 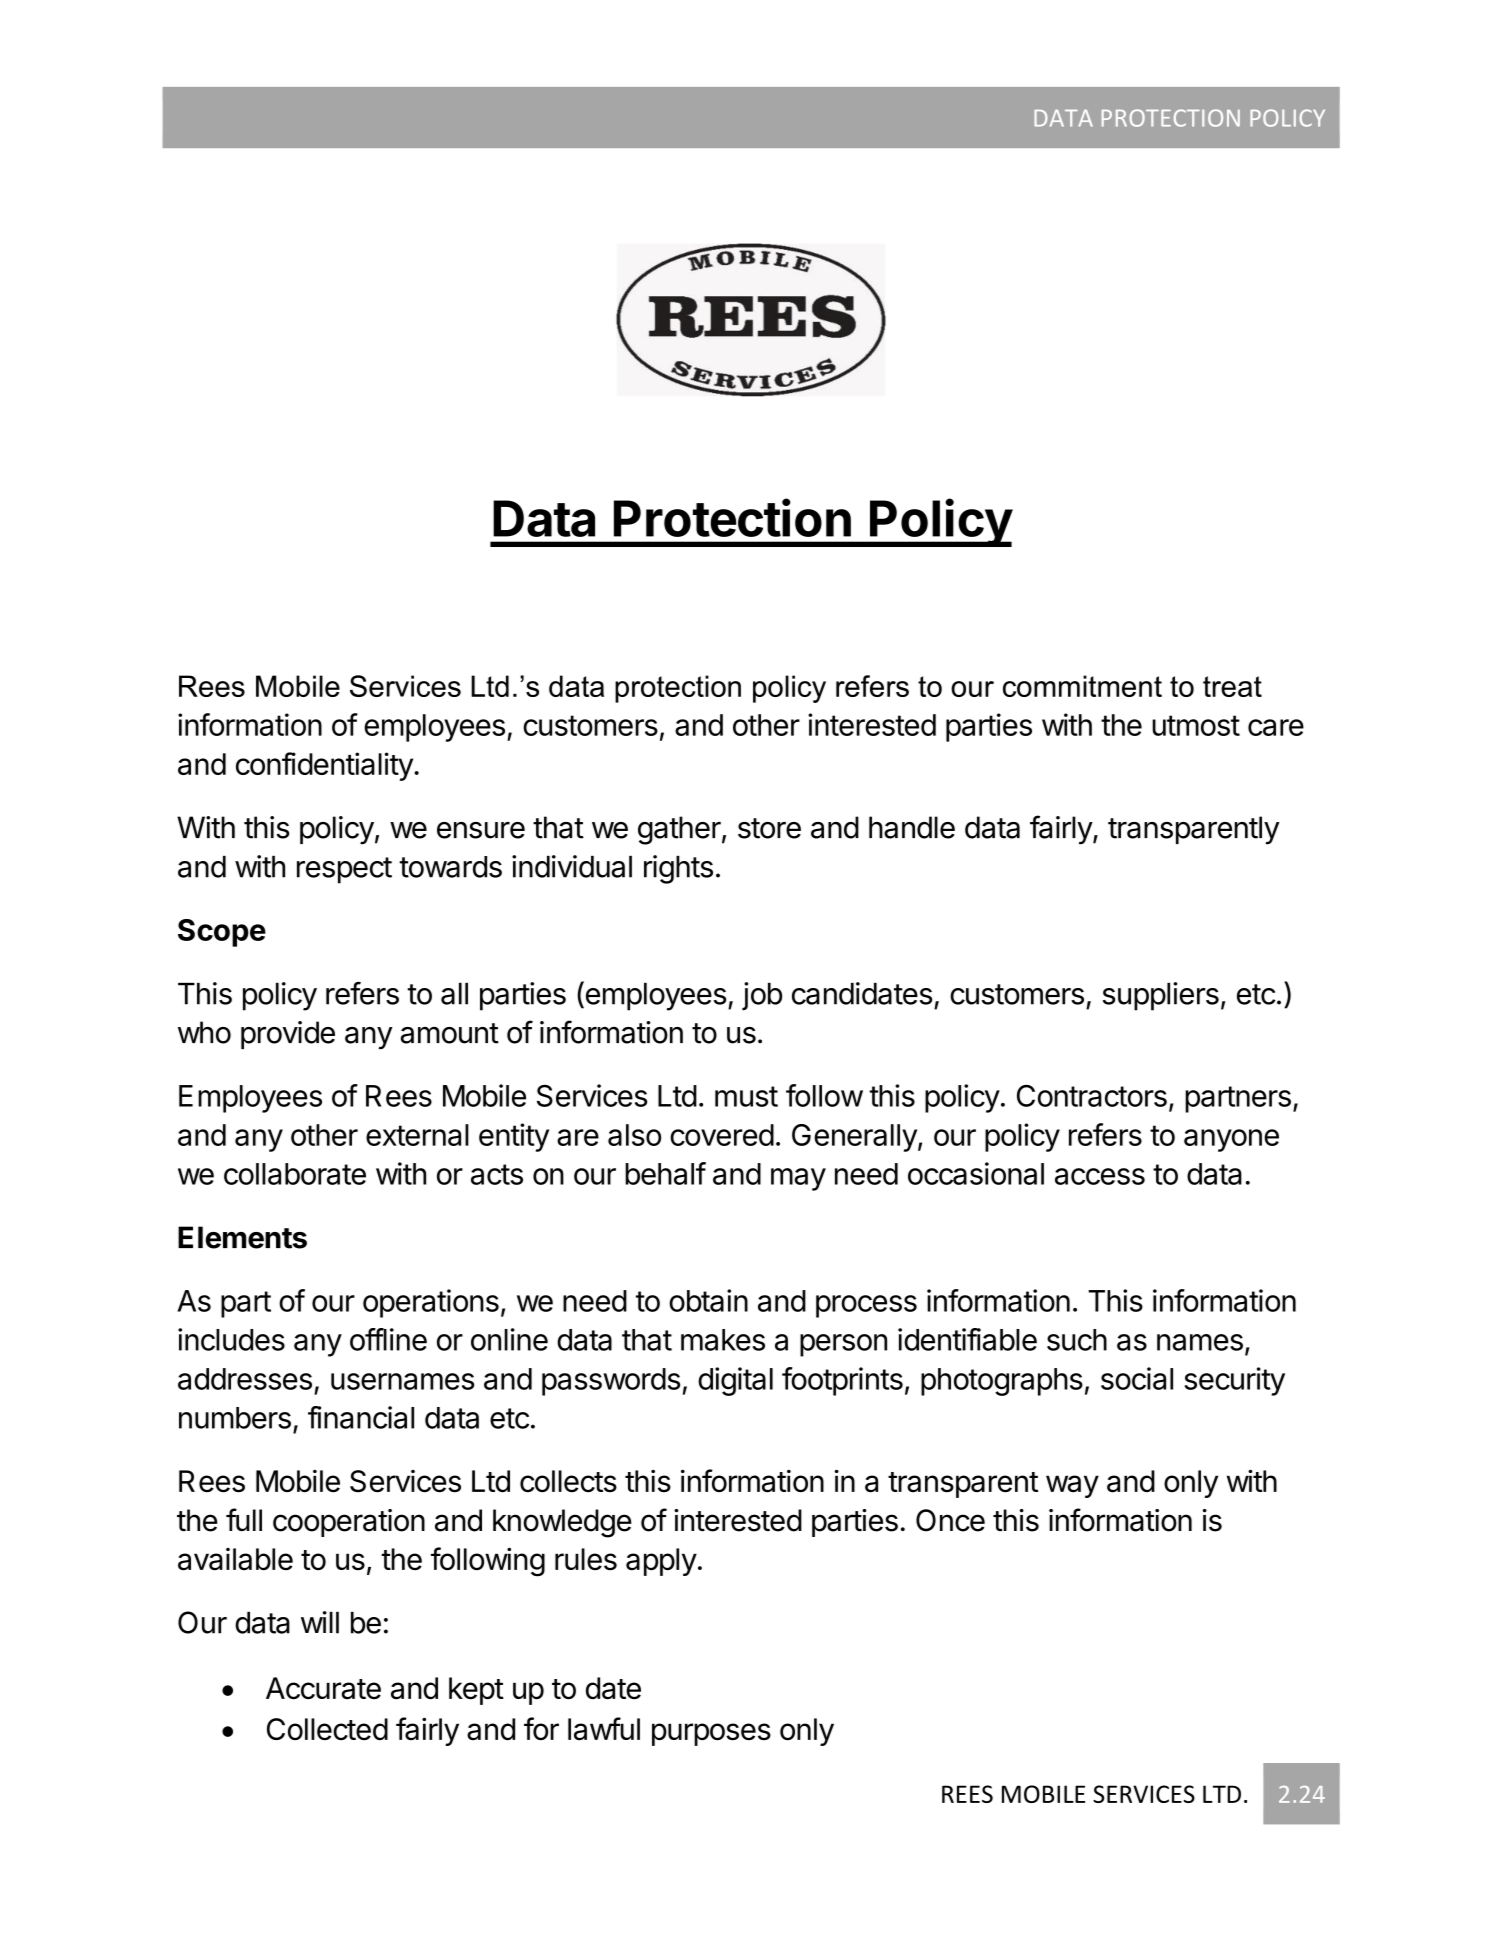 I want to click on confidentiality, so click(x=325, y=766).
